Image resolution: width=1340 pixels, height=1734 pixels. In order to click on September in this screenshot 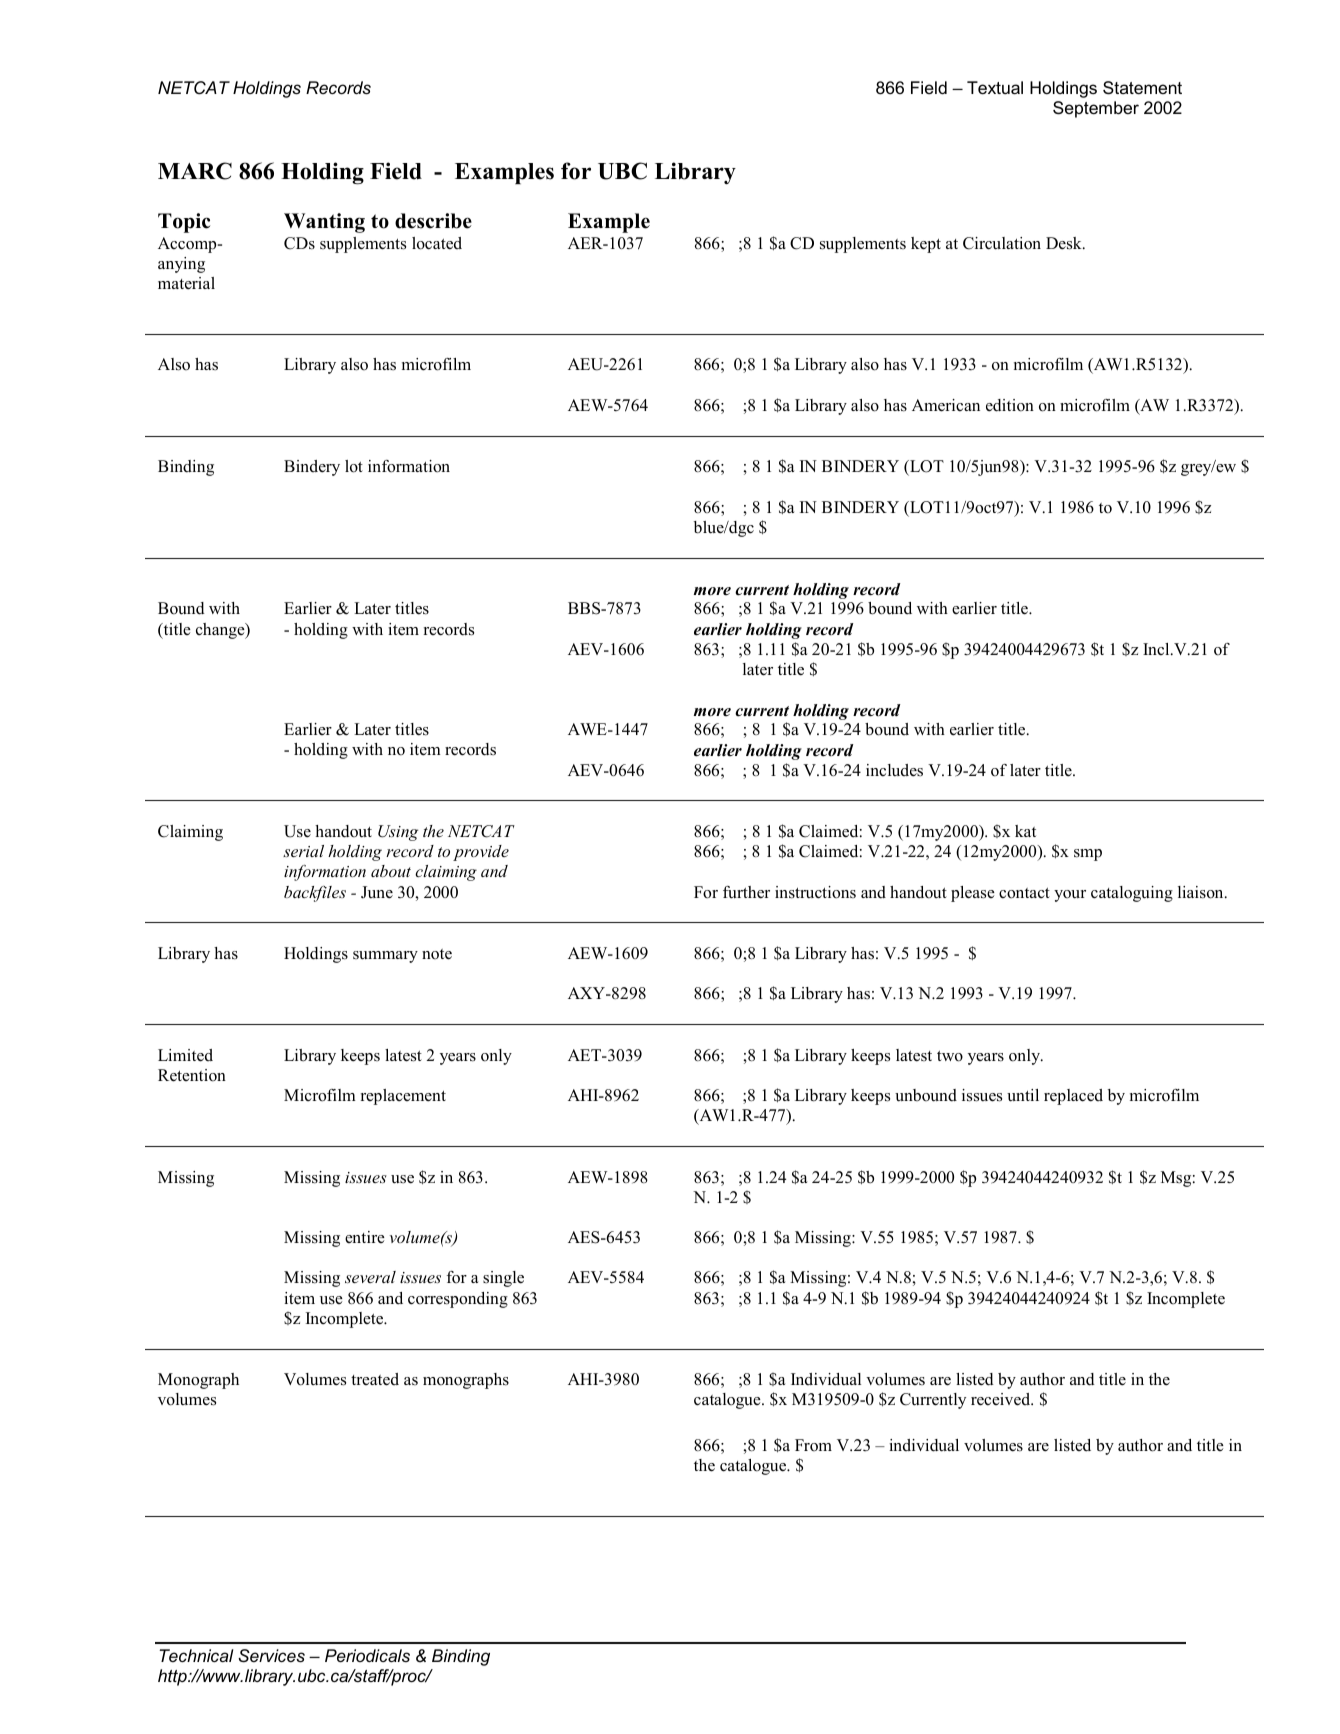, I will do `click(1096, 109)`.
